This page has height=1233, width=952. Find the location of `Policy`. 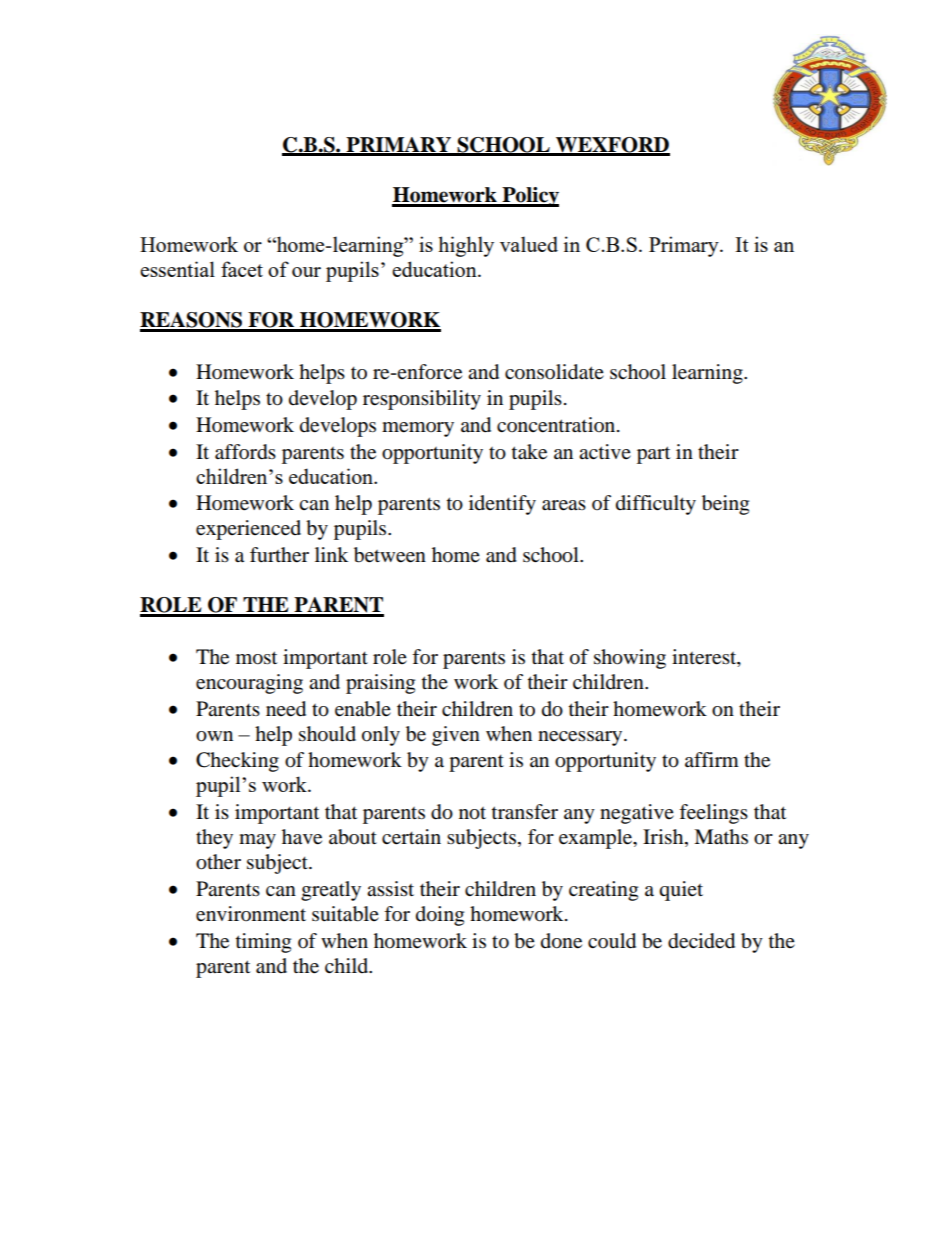

Policy is located at coordinates (529, 197).
